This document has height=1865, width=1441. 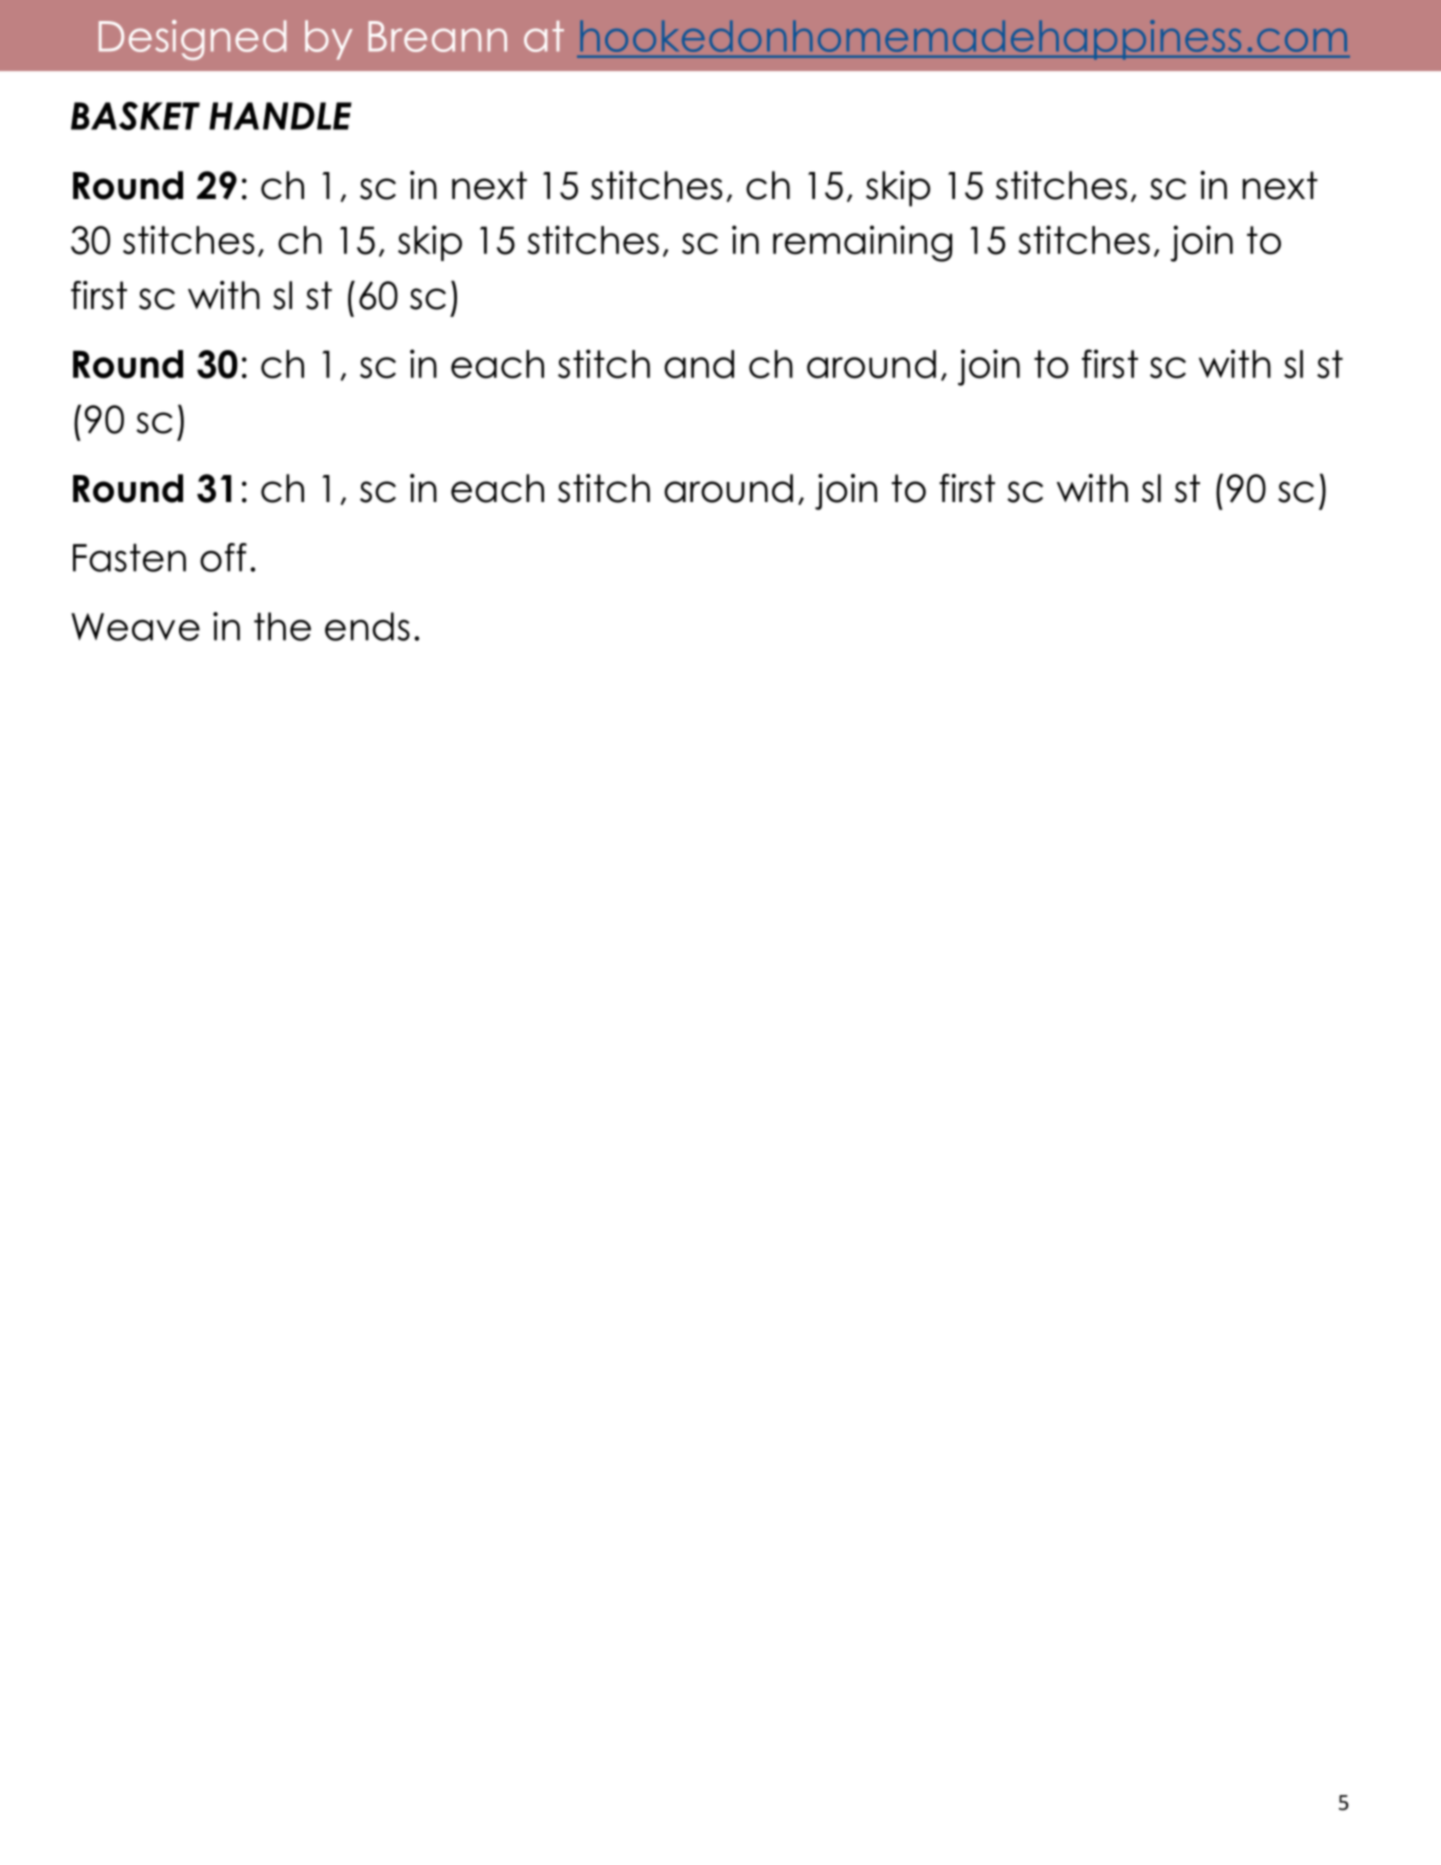 I want to click on the, so click(x=282, y=626).
